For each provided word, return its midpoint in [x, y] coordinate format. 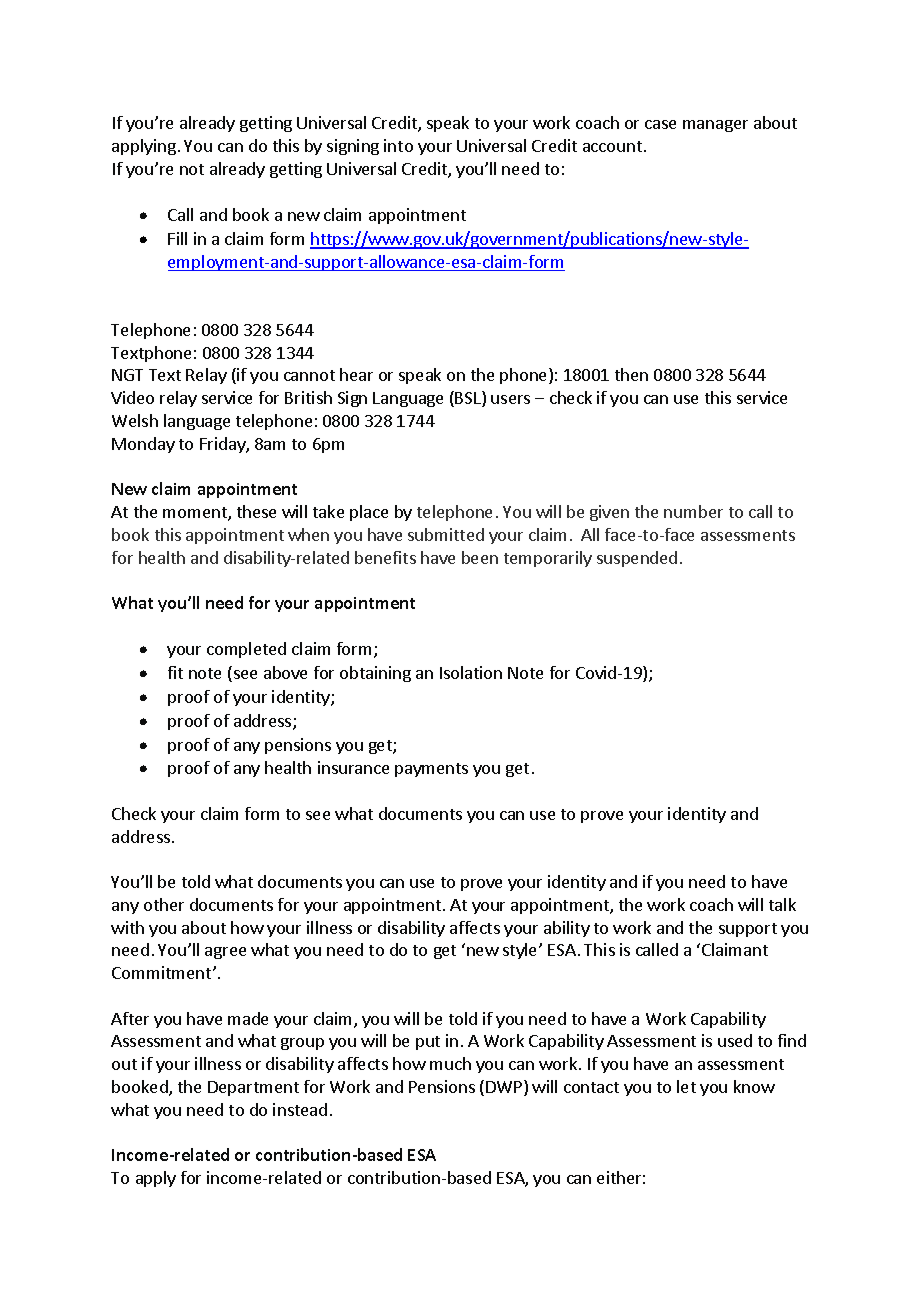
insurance [353, 767]
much [450, 1063]
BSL [469, 399]
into [398, 145]
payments [431, 770]
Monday [143, 445]
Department [253, 1088]
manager [715, 126]
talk [782, 904]
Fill [177, 238]
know [754, 1086]
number [693, 511]
